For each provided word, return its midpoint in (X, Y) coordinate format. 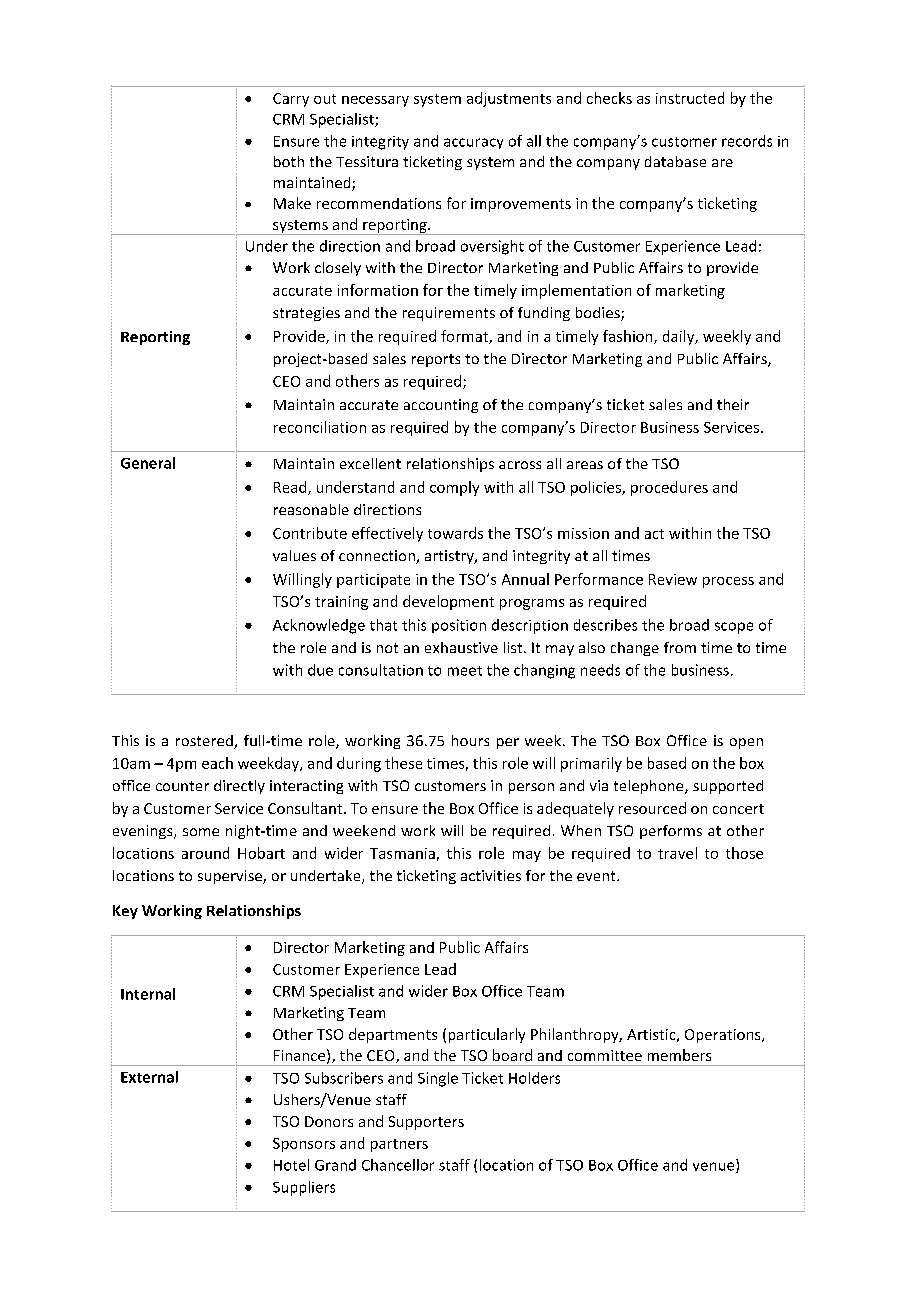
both (289, 161)
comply (454, 488)
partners (399, 1145)
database (675, 161)
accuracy (473, 143)
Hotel (291, 1165)
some (201, 832)
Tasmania (402, 853)
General (148, 463)
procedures (669, 488)
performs (671, 832)
